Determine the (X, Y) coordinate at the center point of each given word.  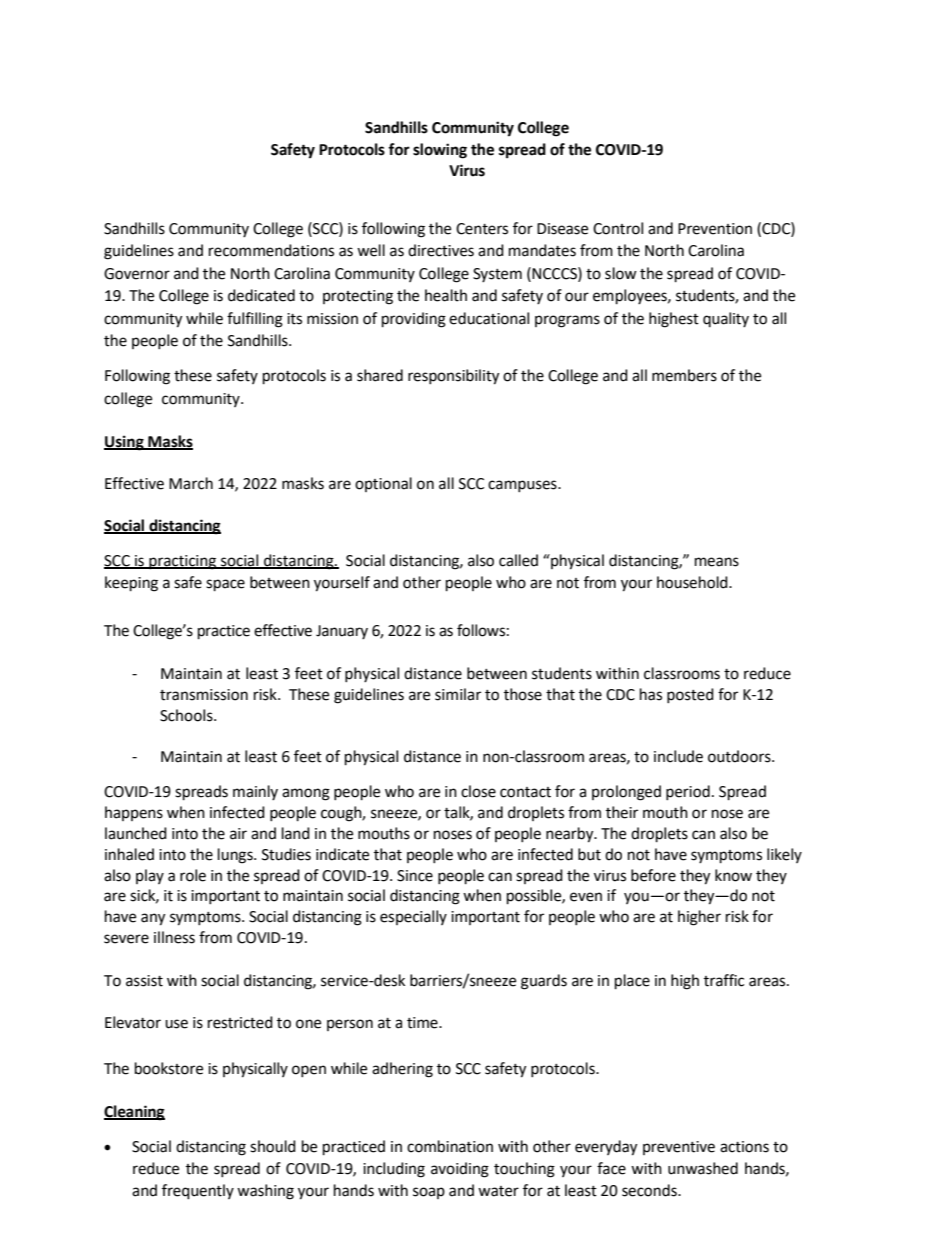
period (688, 792)
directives (441, 250)
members (684, 375)
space (225, 585)
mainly (255, 792)
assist (144, 981)
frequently (198, 1192)
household (693, 582)
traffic (724, 980)
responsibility (453, 377)
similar (458, 694)
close (478, 791)
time (423, 1023)
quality (726, 319)
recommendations (271, 250)
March (191, 483)
